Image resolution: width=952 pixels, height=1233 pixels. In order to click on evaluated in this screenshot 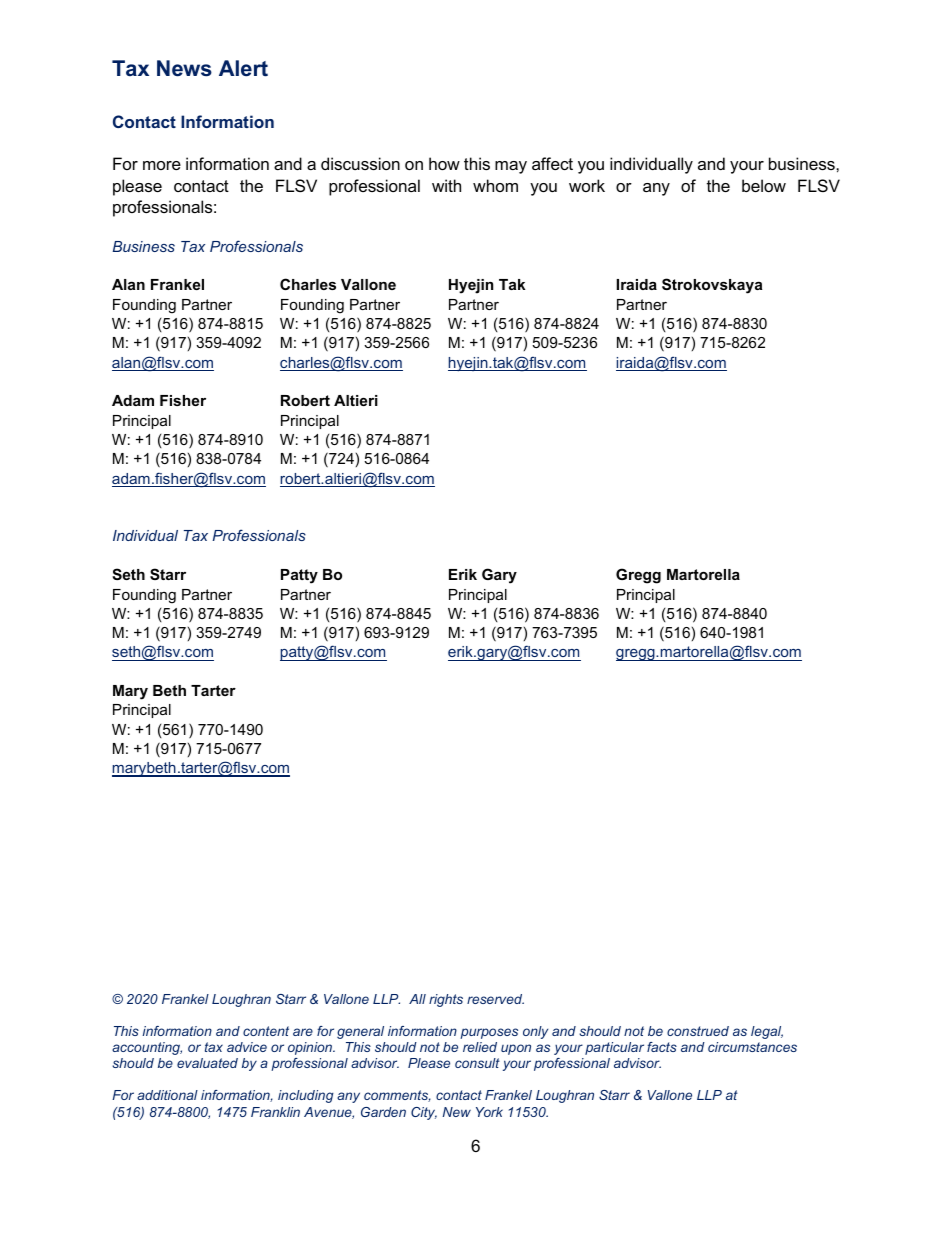, I will do `click(207, 1063)`.
